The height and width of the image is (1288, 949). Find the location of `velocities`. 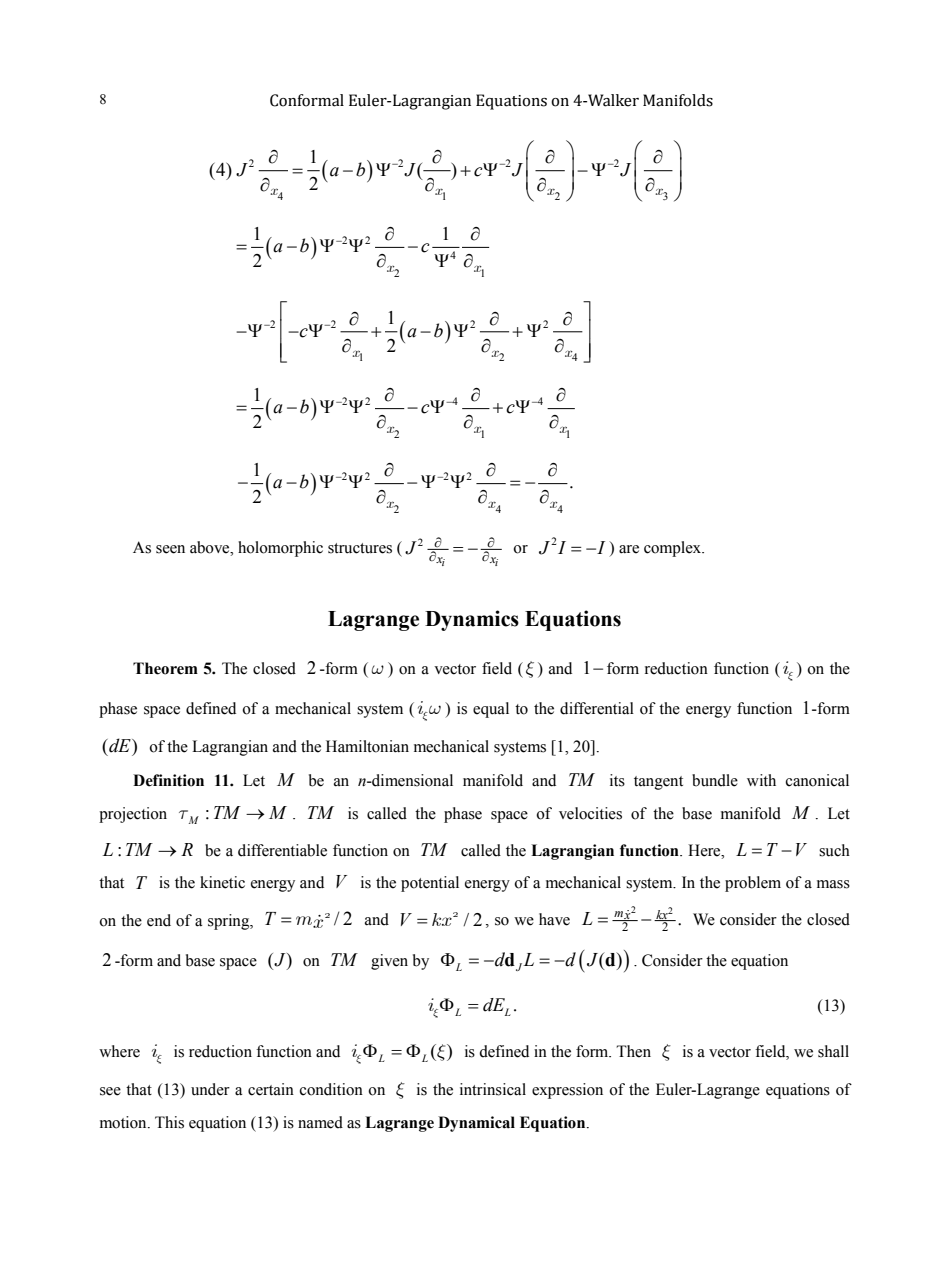

velocities is located at coordinates (590, 813).
